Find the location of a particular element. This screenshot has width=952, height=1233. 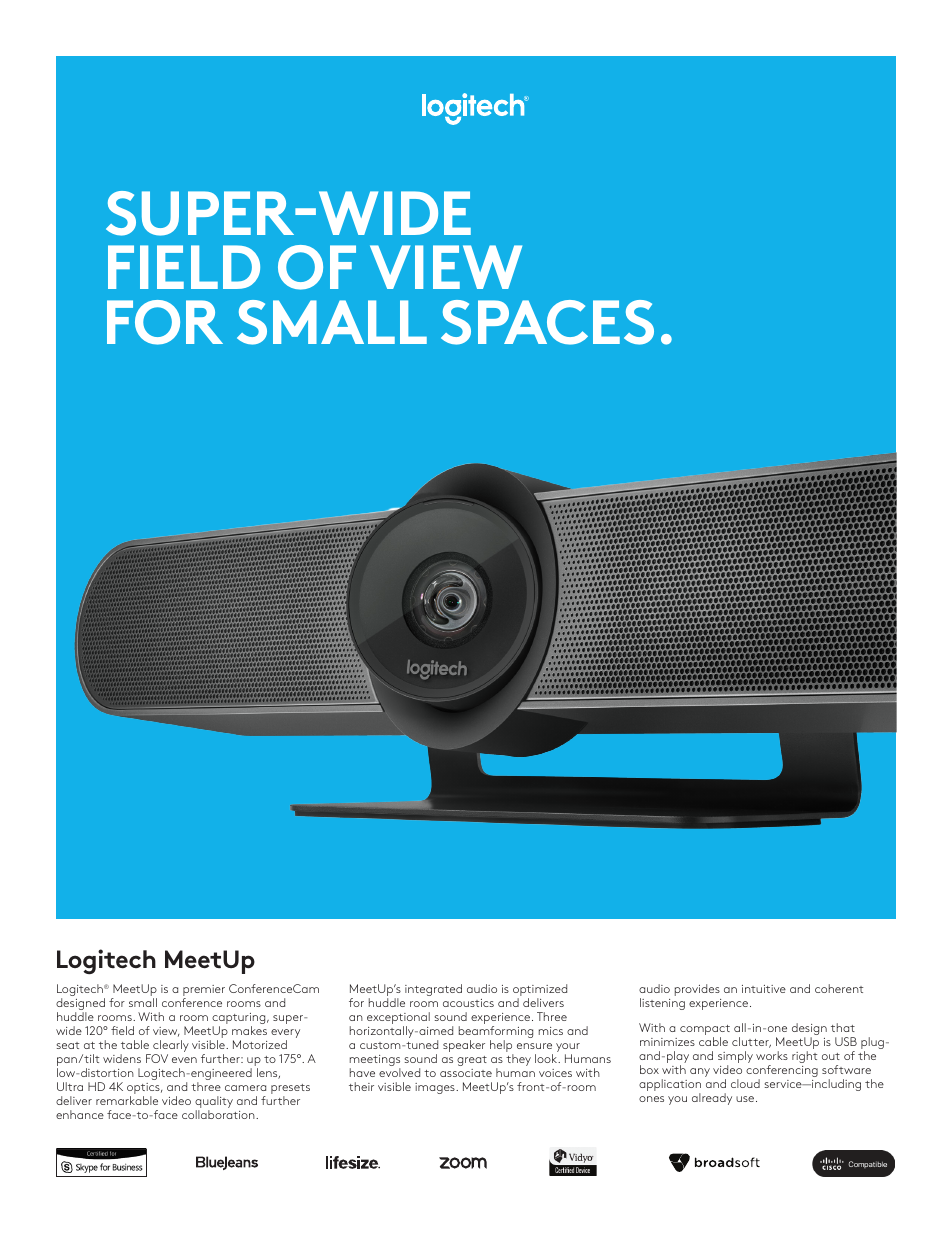

images is located at coordinates (436, 1088).
